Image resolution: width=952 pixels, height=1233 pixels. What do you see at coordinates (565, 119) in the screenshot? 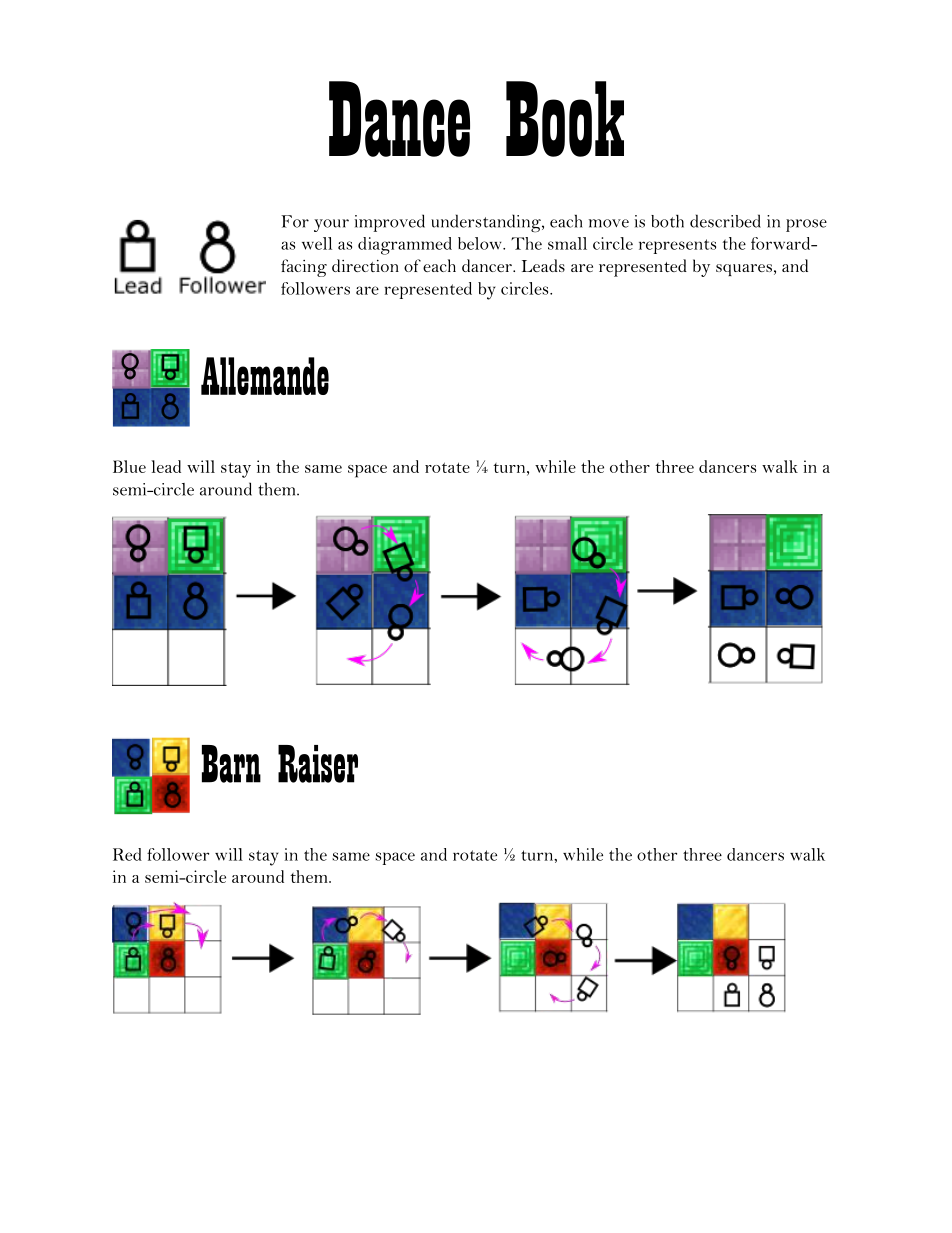
I see `Book` at bounding box center [565, 119].
